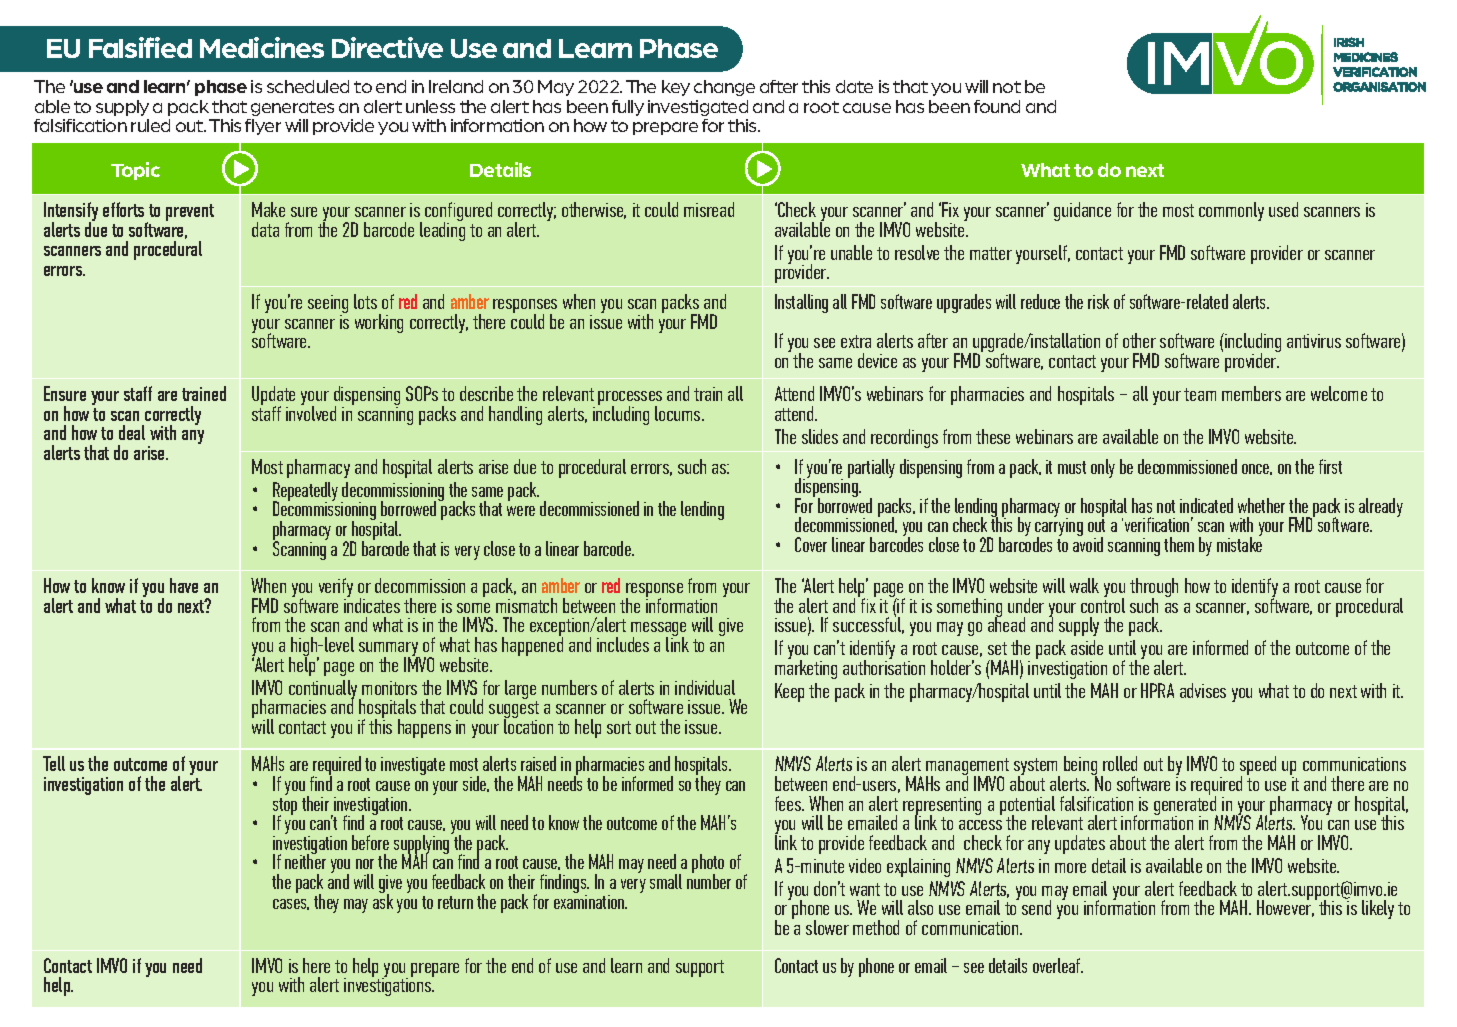 The height and width of the image is (1027, 1457). I want to click on Medicines, so click(262, 47).
